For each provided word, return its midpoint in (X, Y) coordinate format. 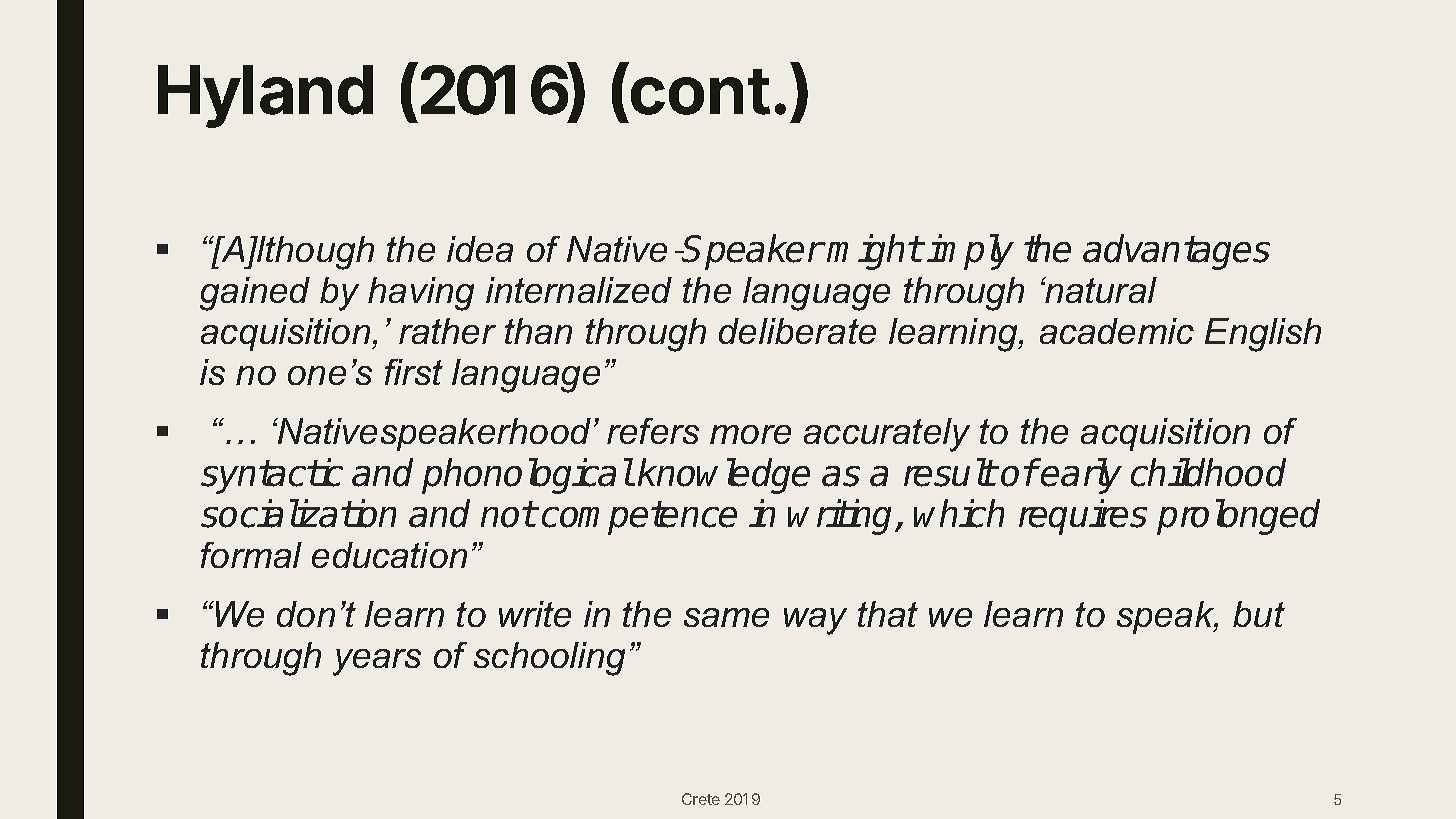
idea (480, 249)
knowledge (724, 476)
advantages (1176, 252)
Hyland (265, 96)
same (726, 617)
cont (700, 92)
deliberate (797, 331)
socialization (298, 513)
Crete (701, 799)
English (1263, 335)
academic (1117, 331)
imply (970, 252)
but (1259, 614)
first (414, 372)
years (377, 662)
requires (1083, 517)
